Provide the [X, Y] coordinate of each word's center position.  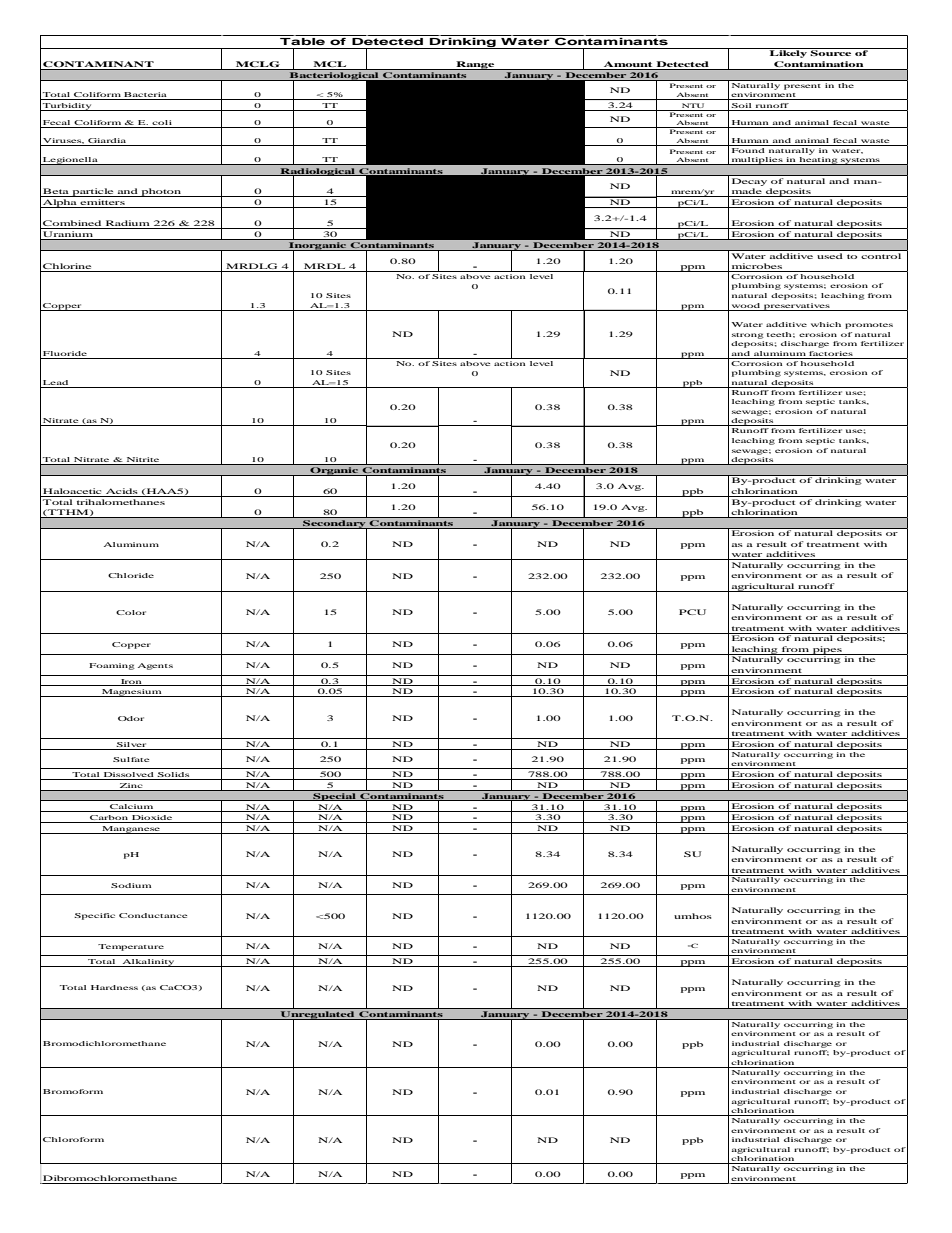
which [826, 324]
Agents [155, 666]
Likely [788, 53]
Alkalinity [148, 963]
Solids [173, 776]
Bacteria [145, 96]
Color [131, 612]
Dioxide [152, 819]
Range [475, 65]
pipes [827, 650]
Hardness [114, 987]
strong [748, 336]
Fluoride [65, 353]
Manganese [131, 830]
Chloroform [73, 1139]
